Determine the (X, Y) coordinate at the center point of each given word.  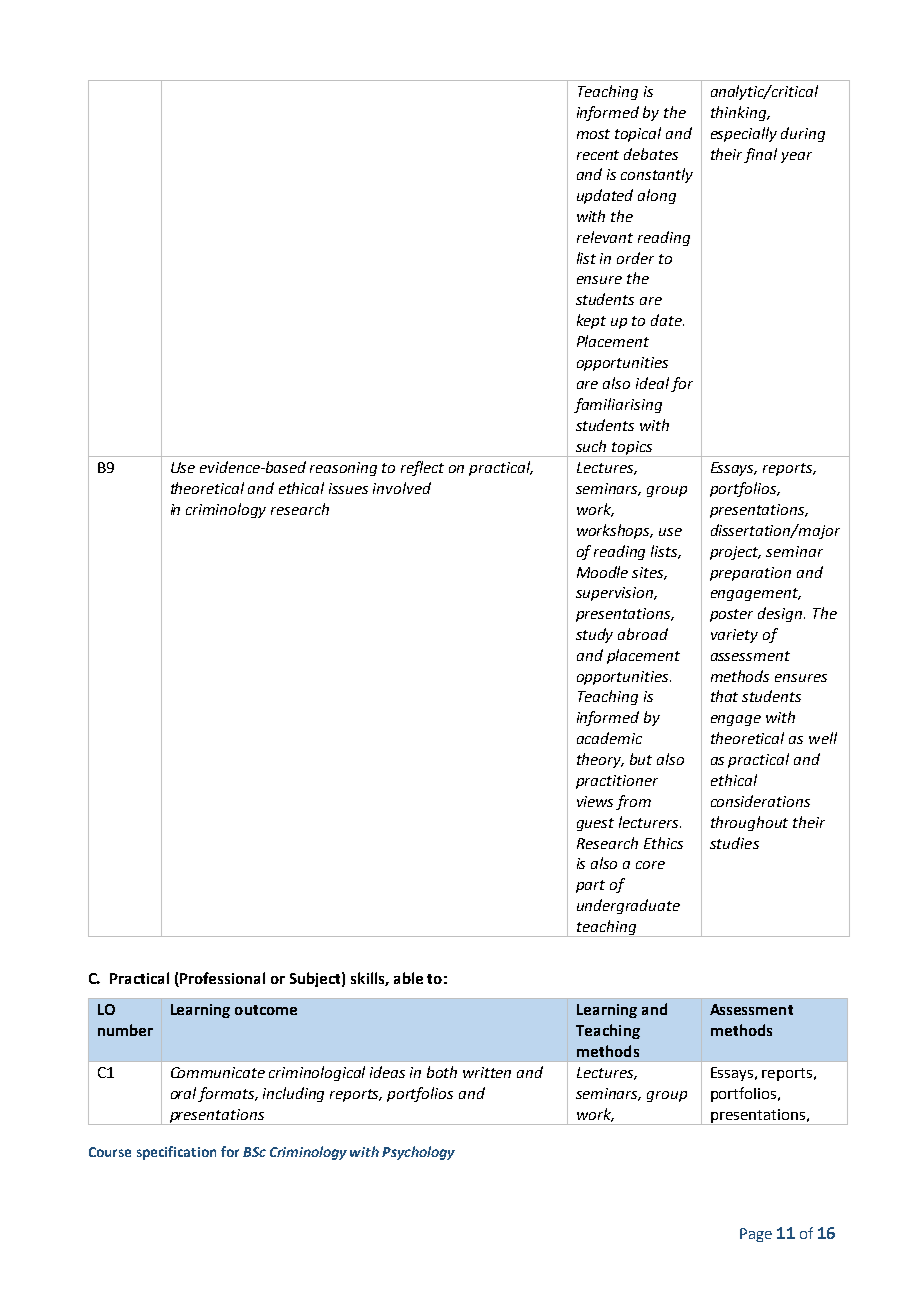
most (593, 134)
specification (176, 1153)
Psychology (418, 1153)
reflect (422, 468)
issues (348, 488)
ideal (652, 383)
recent (598, 155)
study (594, 635)
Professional (221, 979)
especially (744, 134)
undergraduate (628, 906)
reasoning (343, 469)
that (724, 696)
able (408, 978)
